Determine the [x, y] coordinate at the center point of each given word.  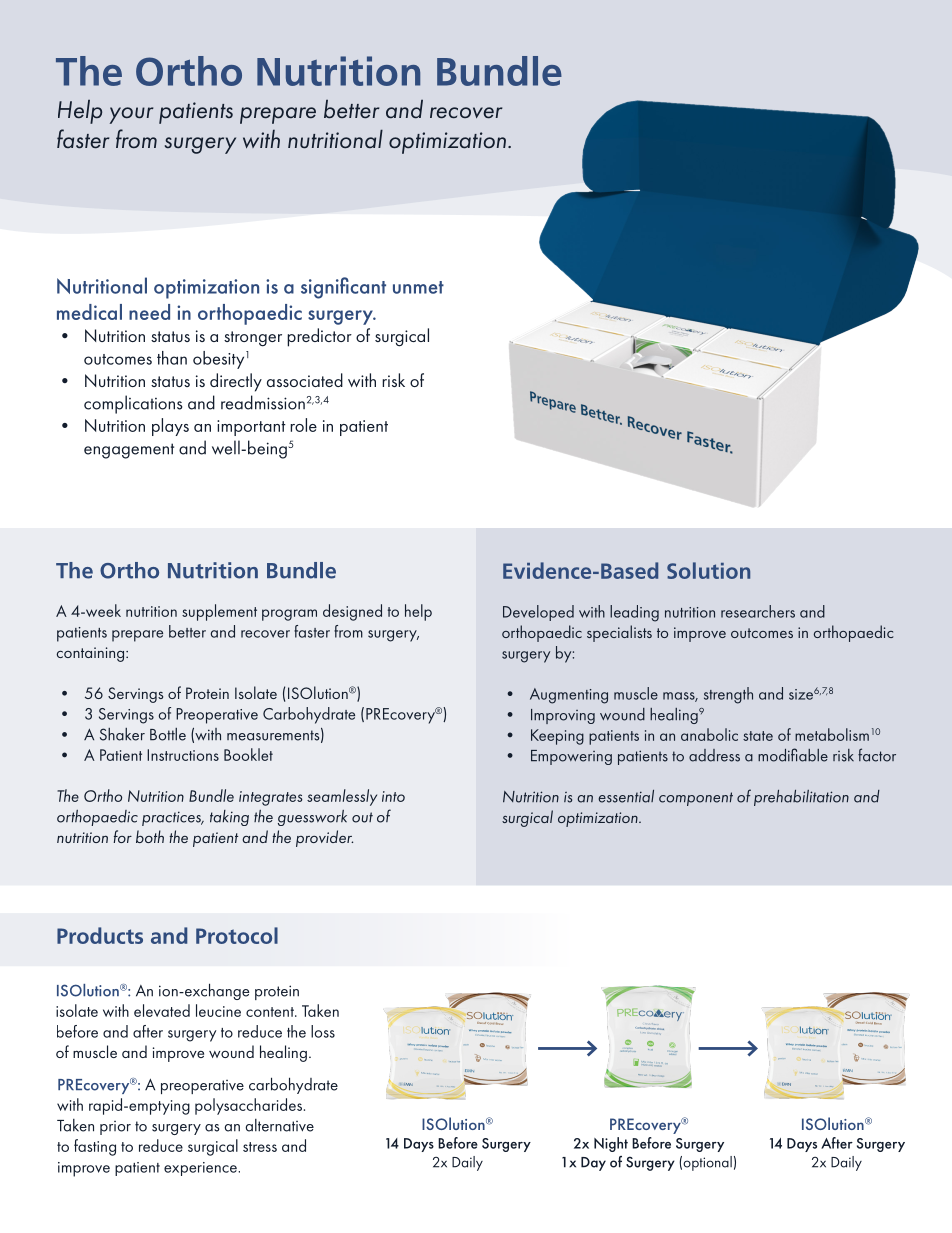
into [393, 796]
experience [201, 1169]
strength [728, 695]
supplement [219, 612]
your [132, 115]
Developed [538, 613]
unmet [418, 287]
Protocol [237, 935]
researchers [758, 611]
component [696, 799]
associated [305, 380]
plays [170, 427]
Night [611, 1144]
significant [343, 288]
